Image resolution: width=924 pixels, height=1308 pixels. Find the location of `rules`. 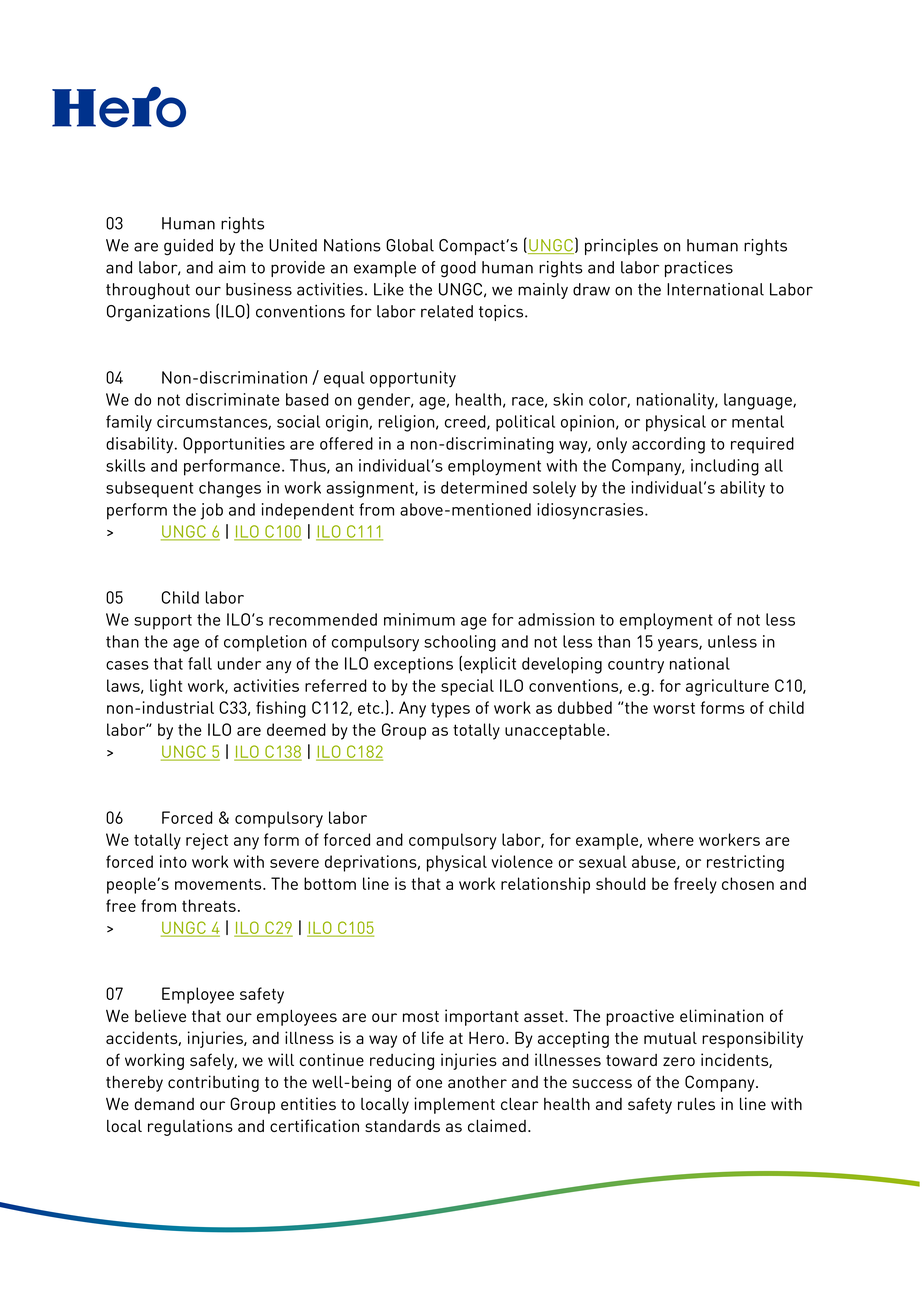

rules is located at coordinates (696, 1103).
